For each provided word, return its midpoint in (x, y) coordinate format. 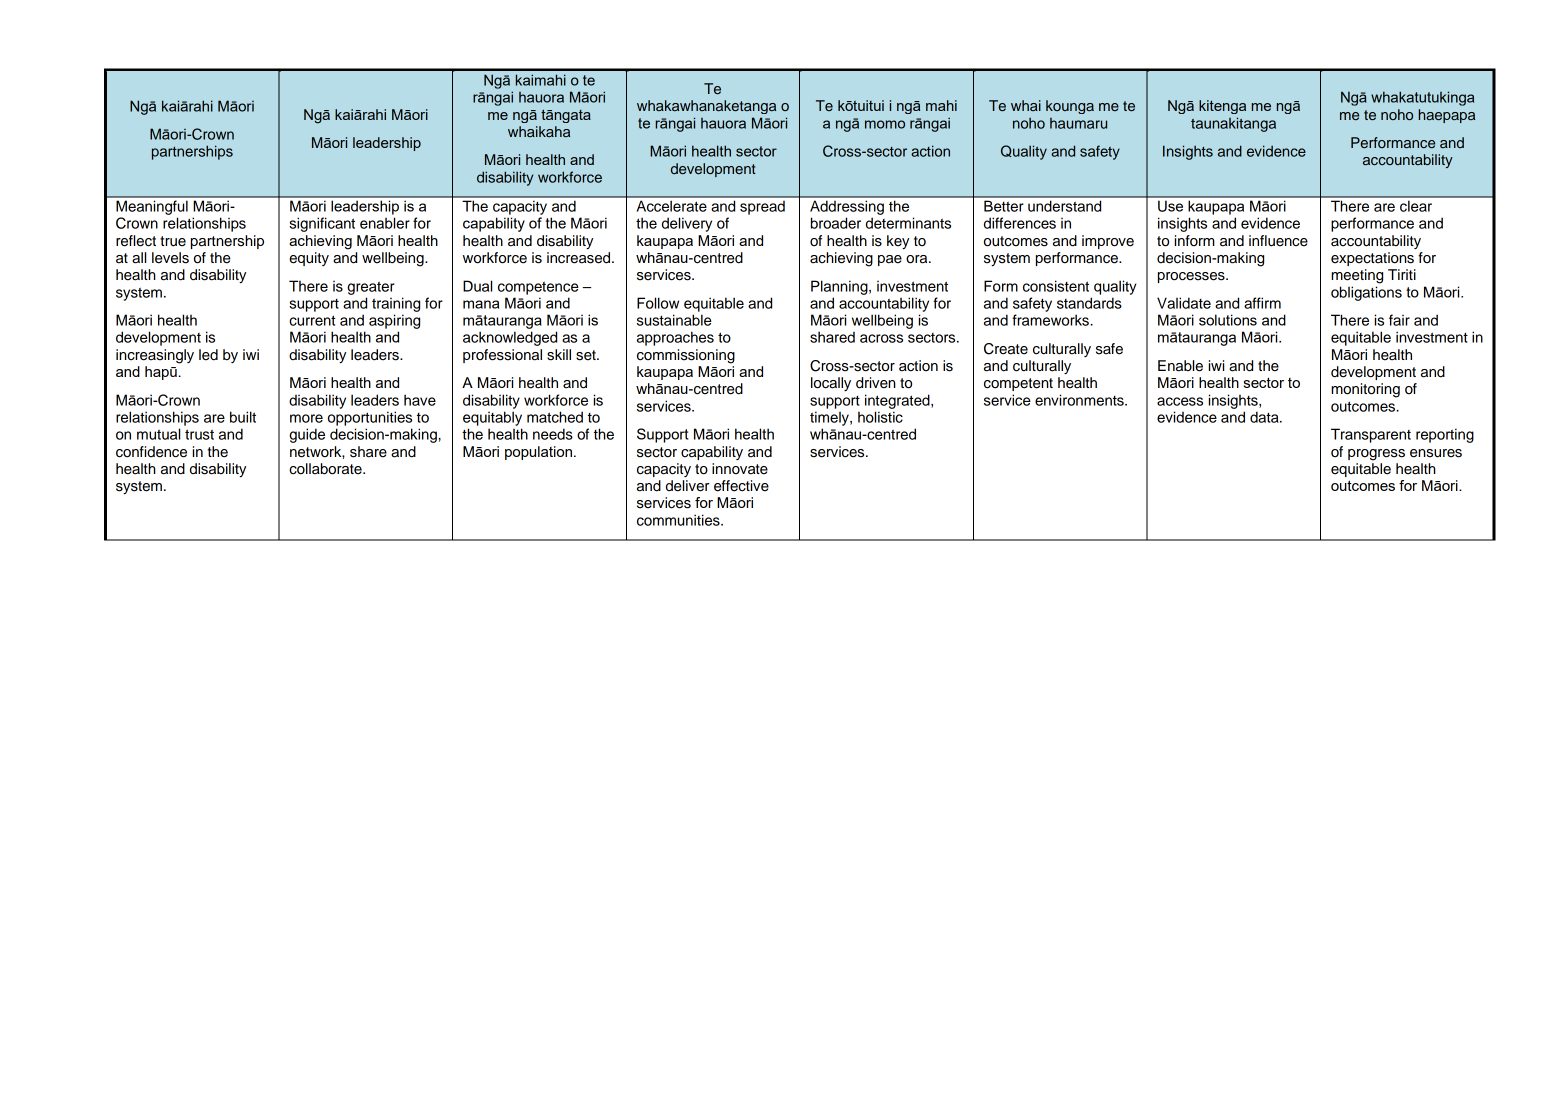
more (306, 418)
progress (1376, 455)
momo (885, 124)
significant (322, 224)
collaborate (326, 469)
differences (1020, 223)
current (312, 320)
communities (679, 520)
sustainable (674, 320)
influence (1278, 241)
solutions (1228, 320)
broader (836, 223)
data (1265, 417)
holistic (880, 417)
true (173, 241)
